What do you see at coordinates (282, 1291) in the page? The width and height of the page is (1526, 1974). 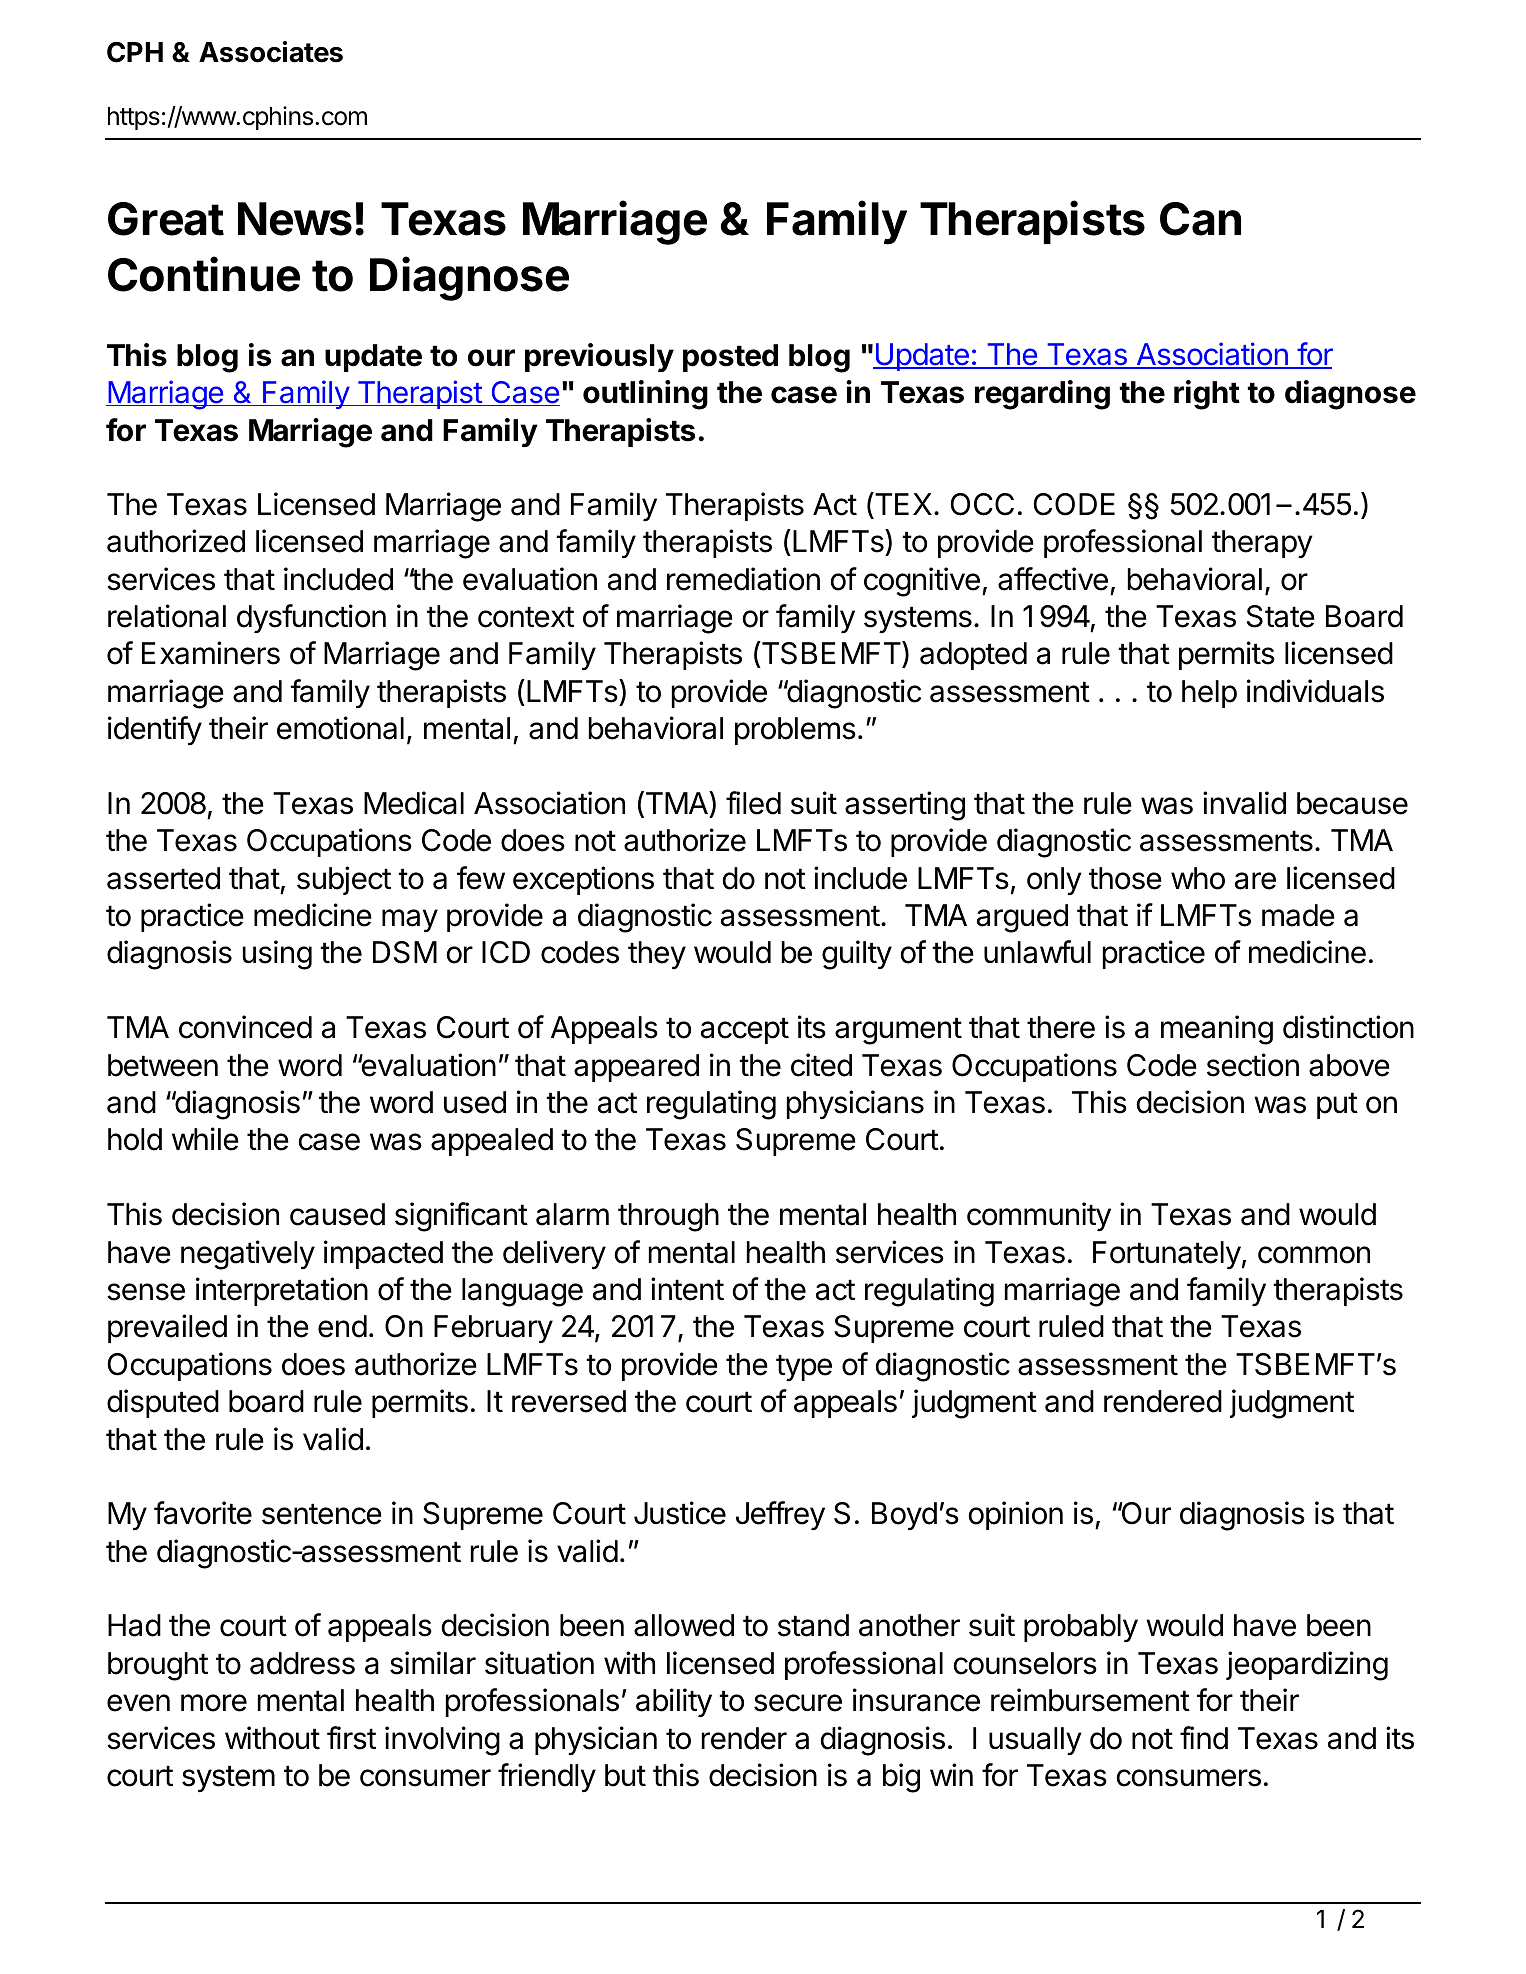 I see `interpretation` at bounding box center [282, 1291].
